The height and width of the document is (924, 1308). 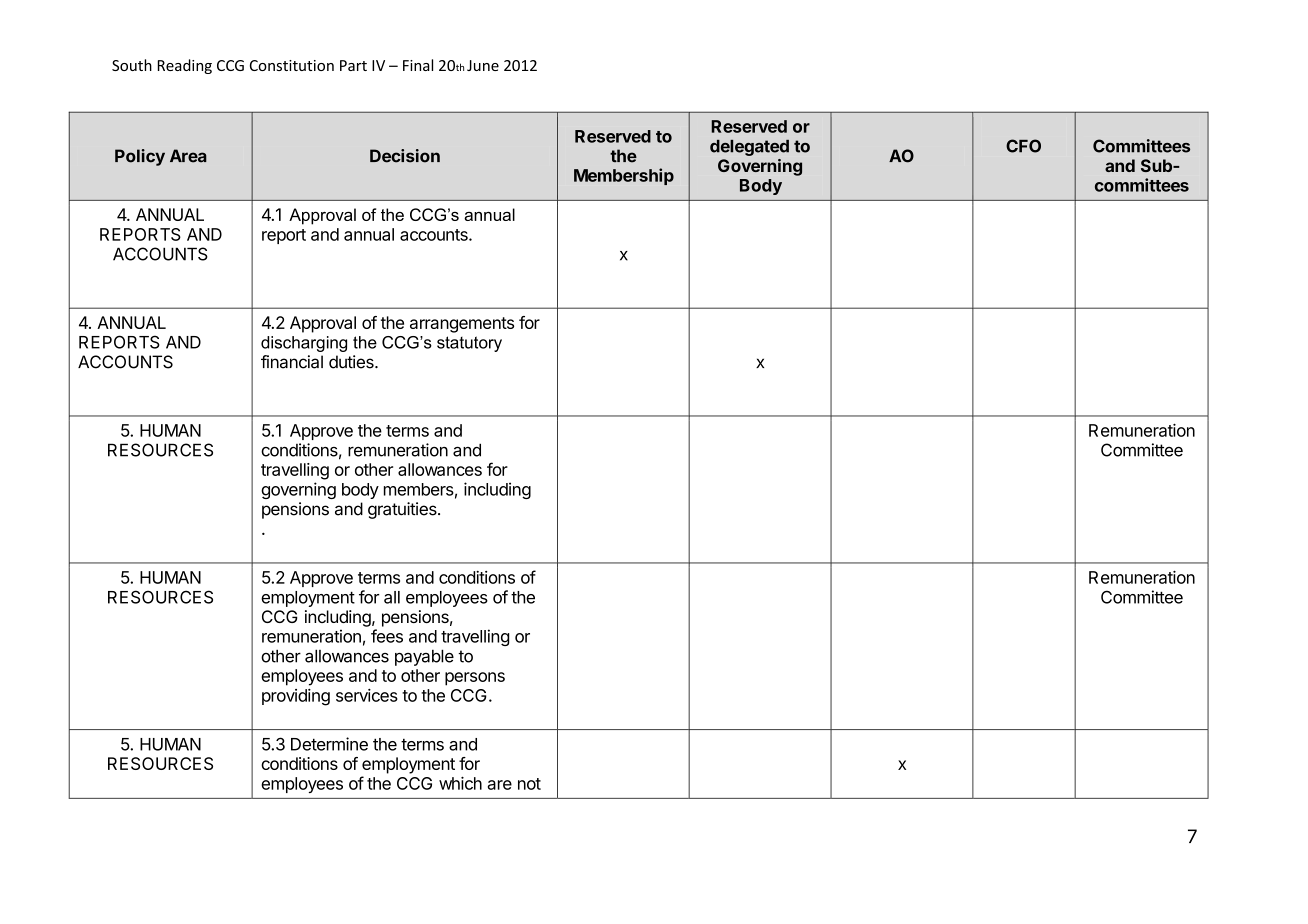 What do you see at coordinates (387, 636) in the document?
I see `fees` at bounding box center [387, 636].
